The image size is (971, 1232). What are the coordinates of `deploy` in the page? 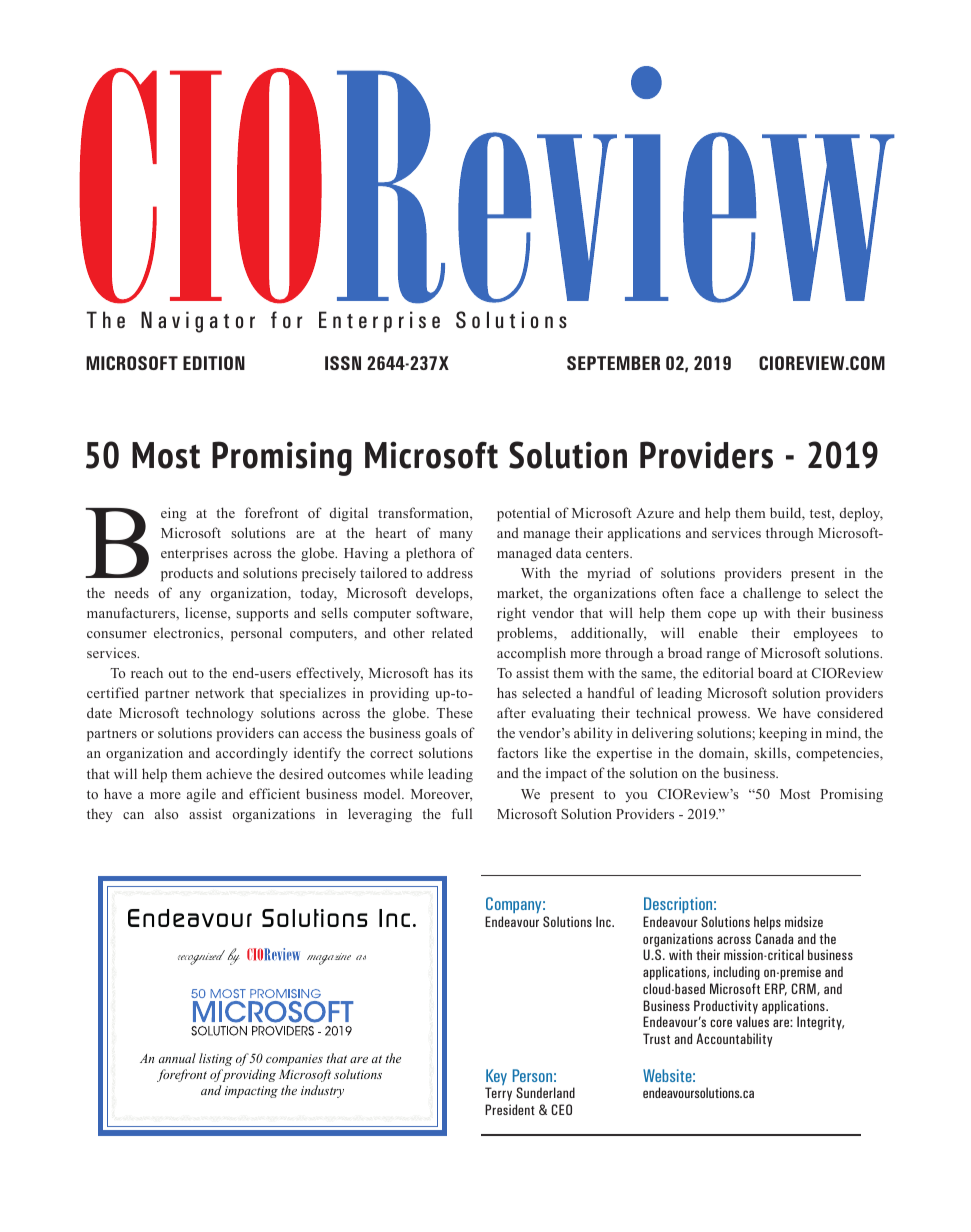 It's located at (861, 514).
